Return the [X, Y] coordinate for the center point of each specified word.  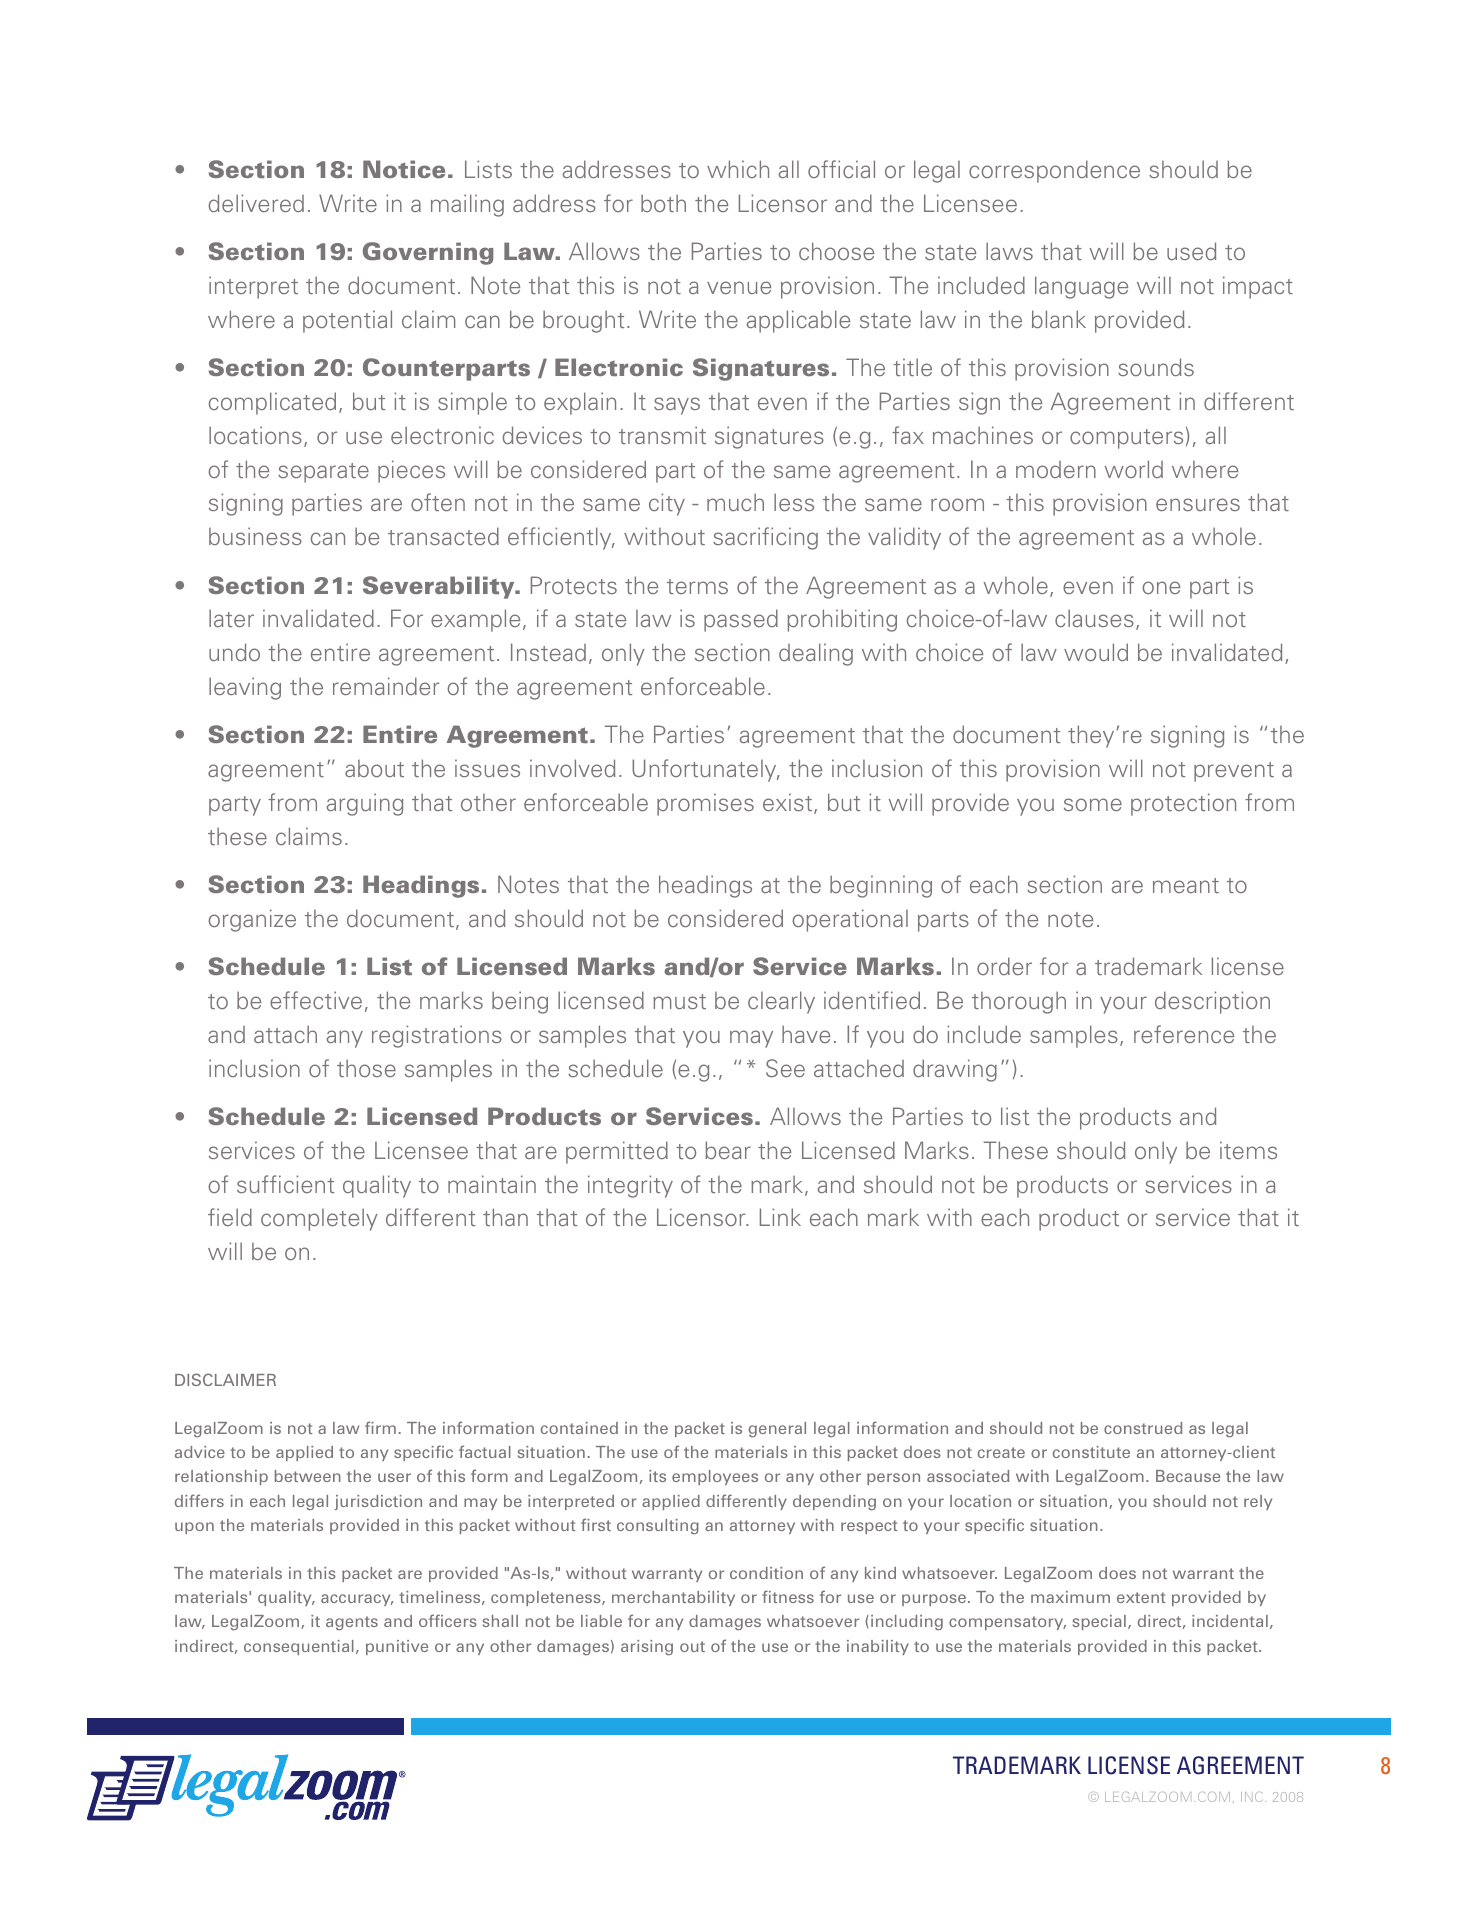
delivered [256, 203]
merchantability [673, 1598]
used [1191, 251]
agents [352, 1623]
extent [1141, 1597]
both [663, 203]
